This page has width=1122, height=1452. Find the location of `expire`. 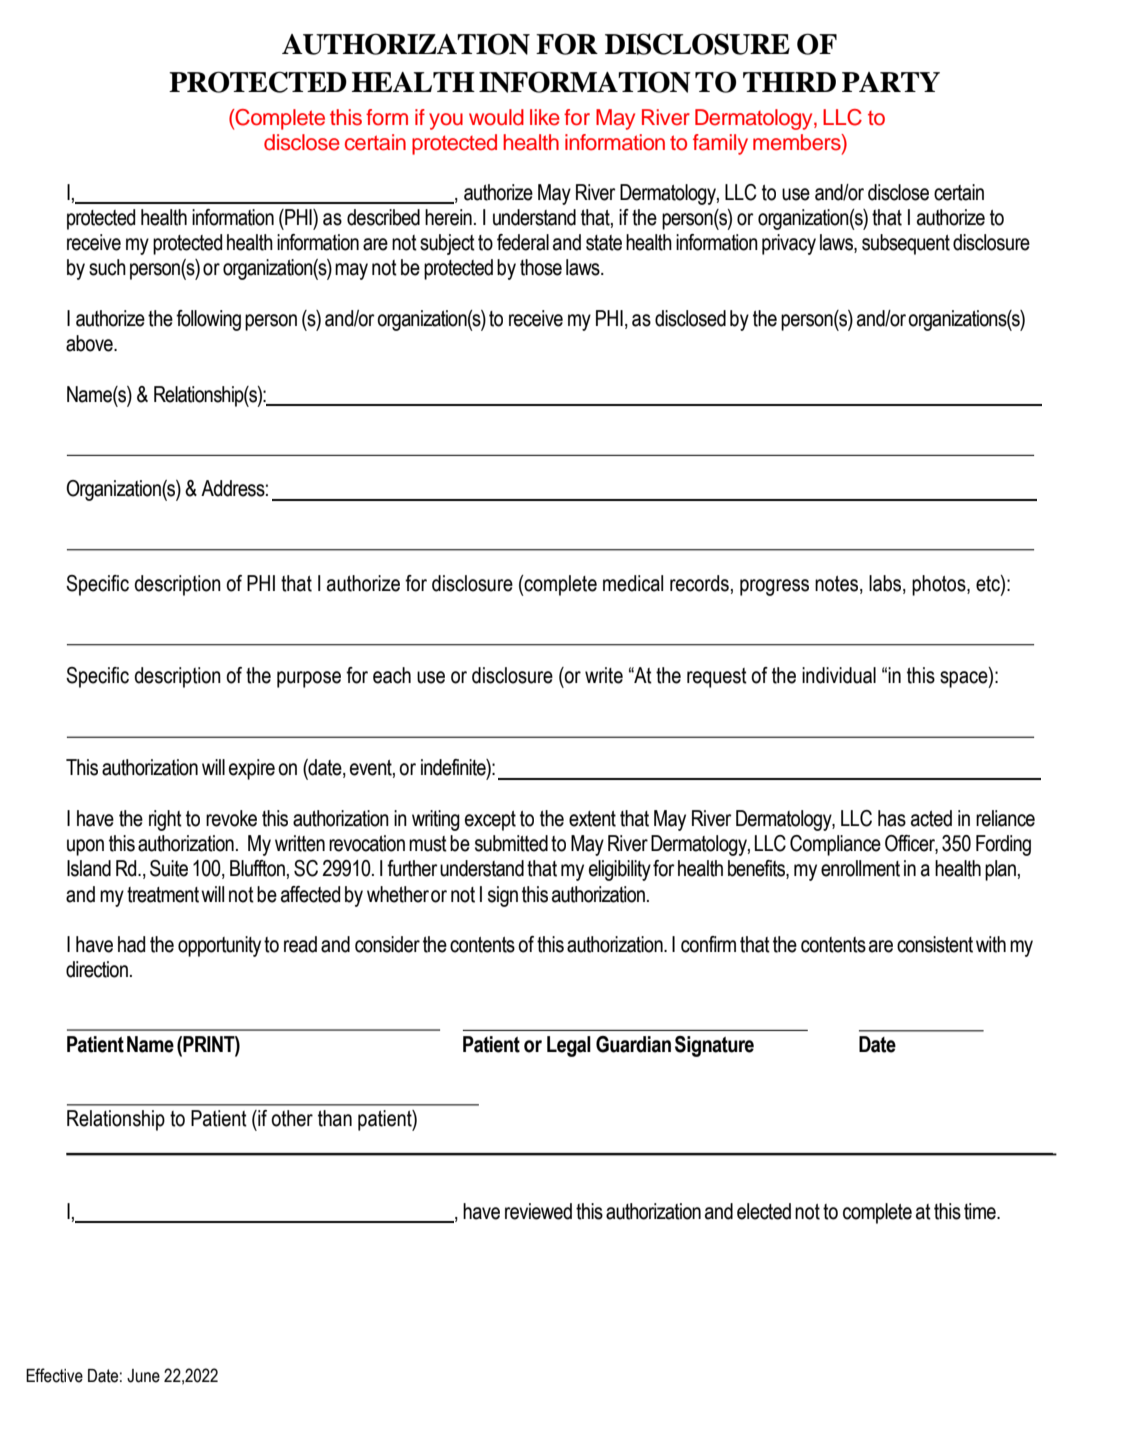

expire is located at coordinates (252, 769).
